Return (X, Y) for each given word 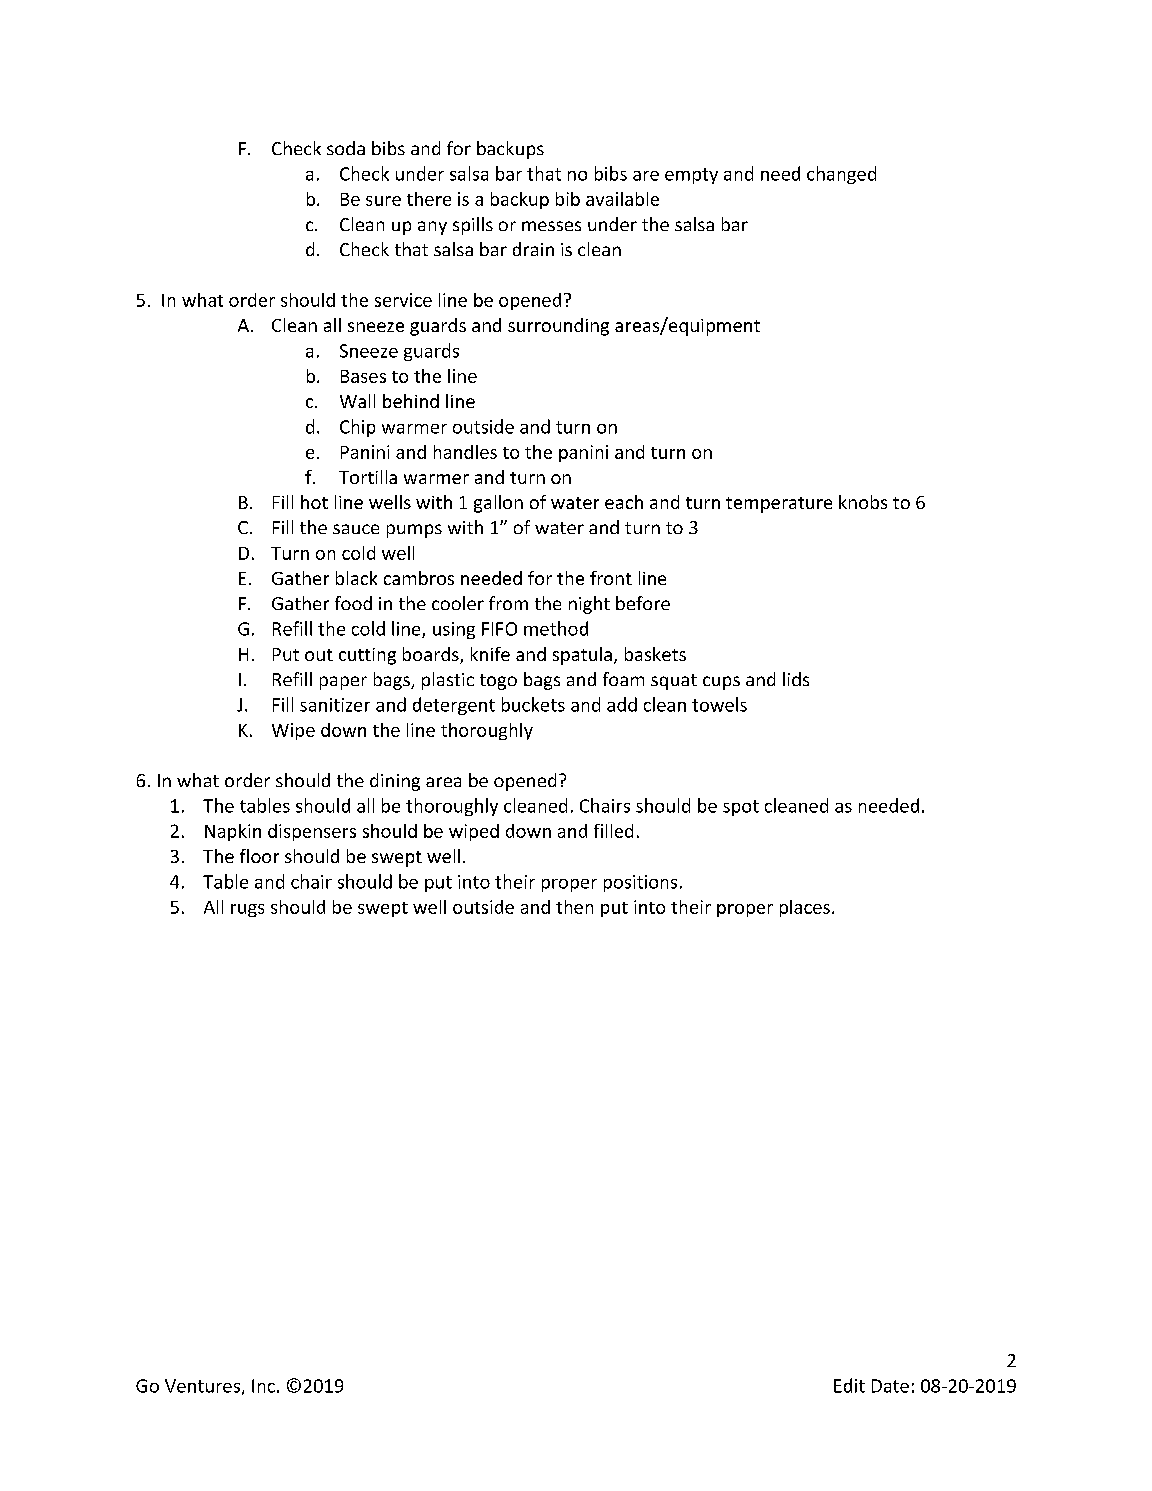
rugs (247, 910)
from (508, 603)
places (805, 908)
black (356, 578)
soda (346, 148)
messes (551, 226)
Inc (263, 1386)
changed (841, 175)
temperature (779, 505)
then (574, 907)
